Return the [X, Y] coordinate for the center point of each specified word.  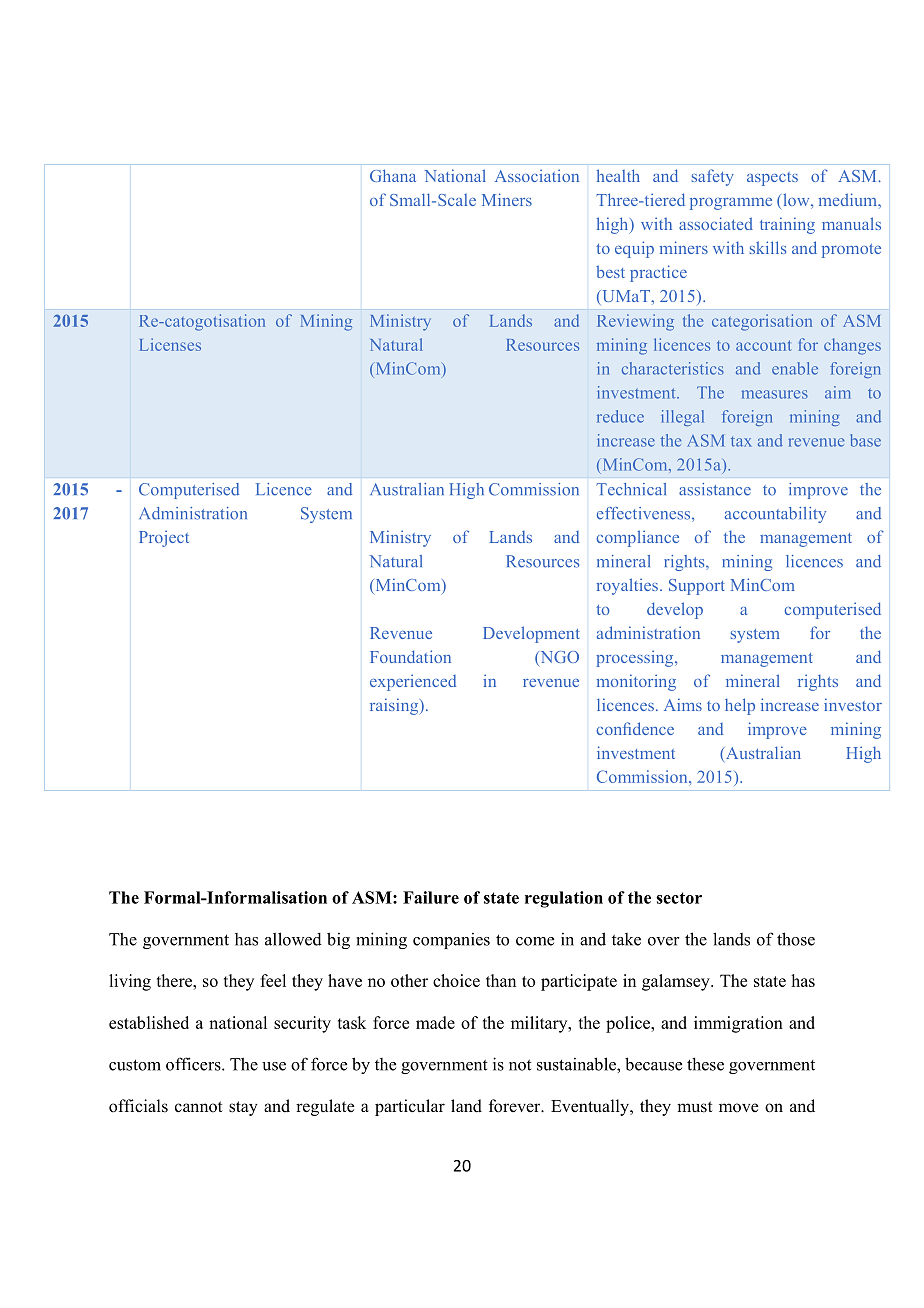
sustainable [577, 1064]
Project [164, 538]
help [740, 706]
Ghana [393, 175]
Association [537, 175]
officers [194, 1064]
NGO [558, 658]
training [787, 225]
